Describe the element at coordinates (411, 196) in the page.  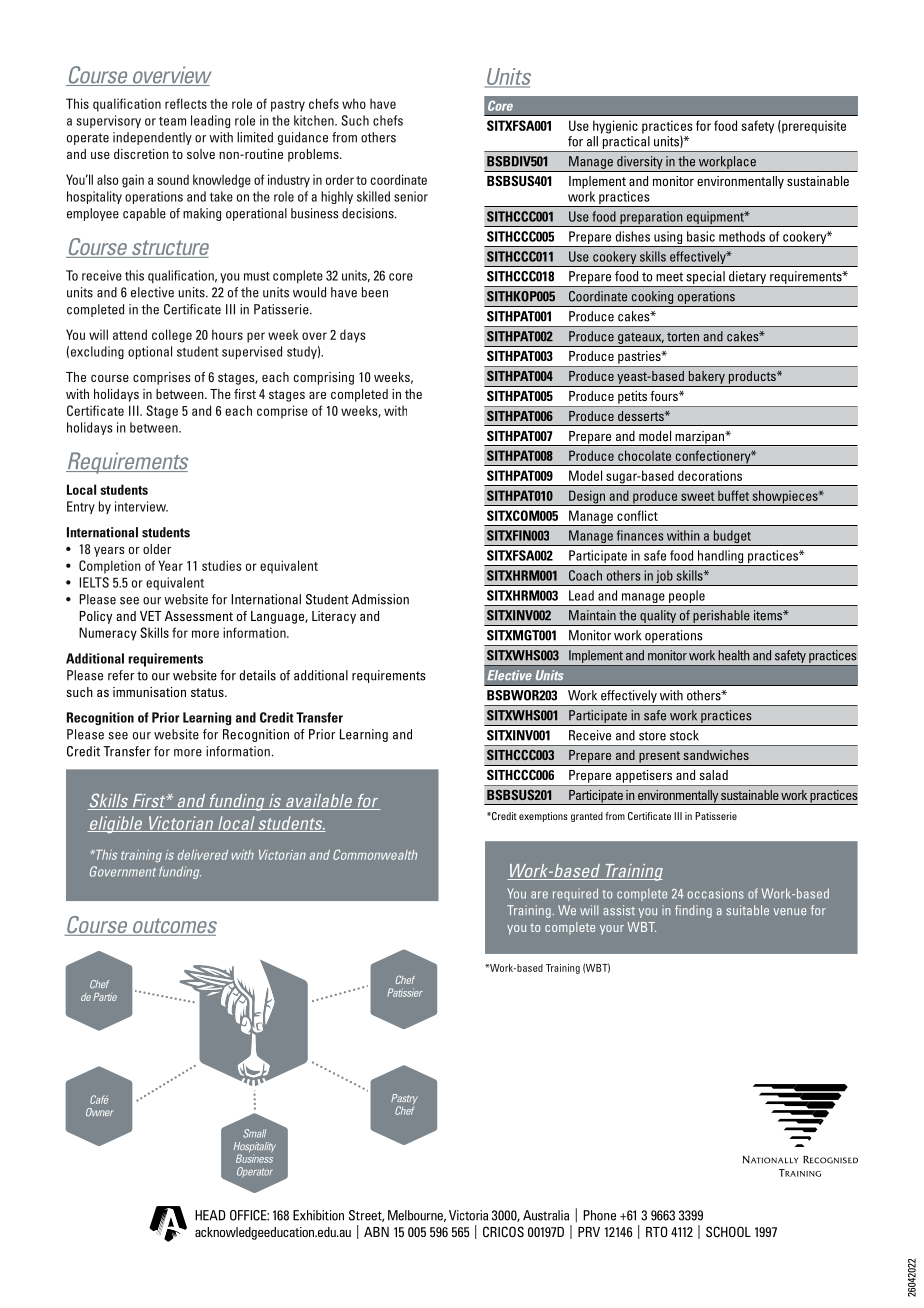
I see `senior` at that location.
